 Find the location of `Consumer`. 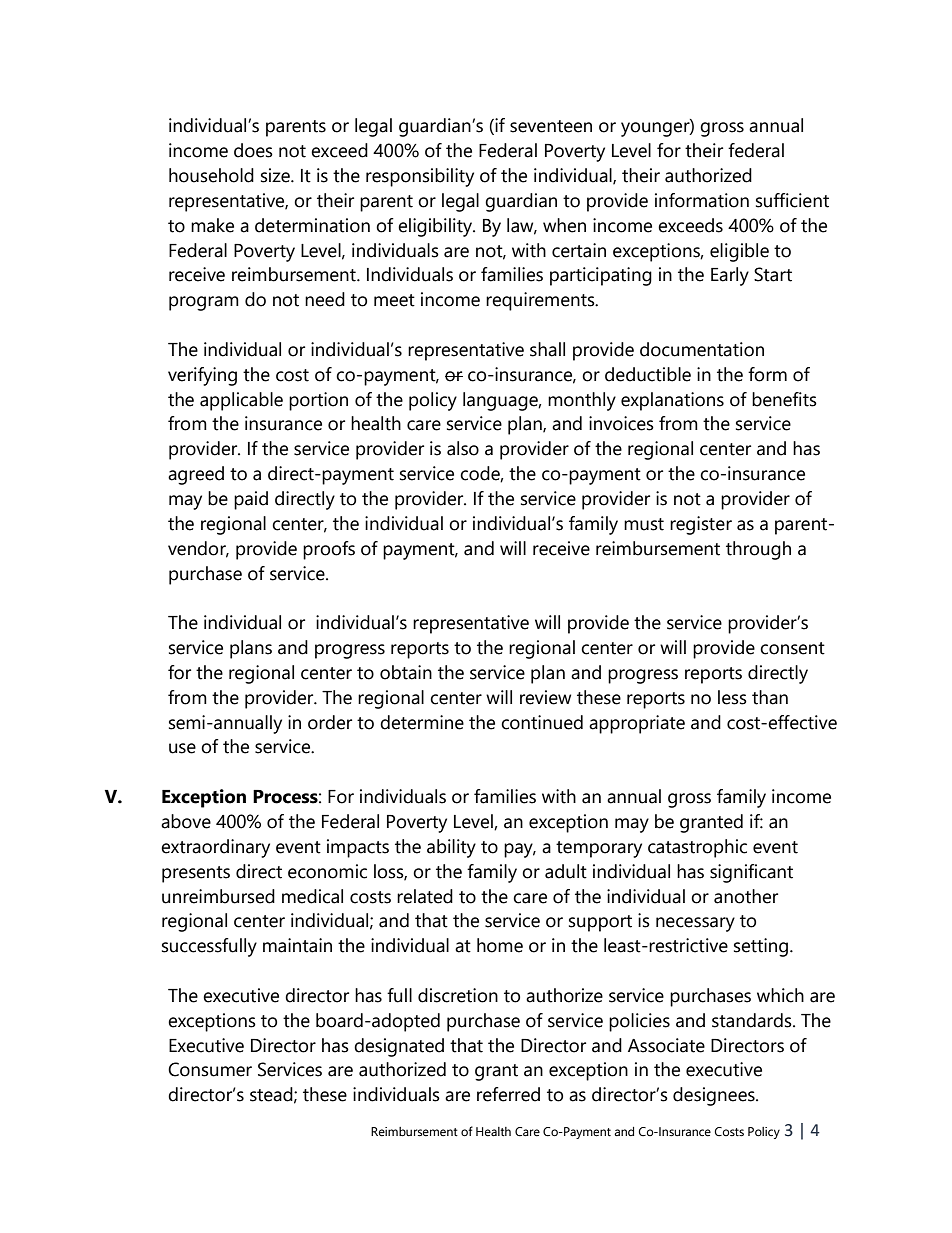

Consumer is located at coordinates (210, 1069).
